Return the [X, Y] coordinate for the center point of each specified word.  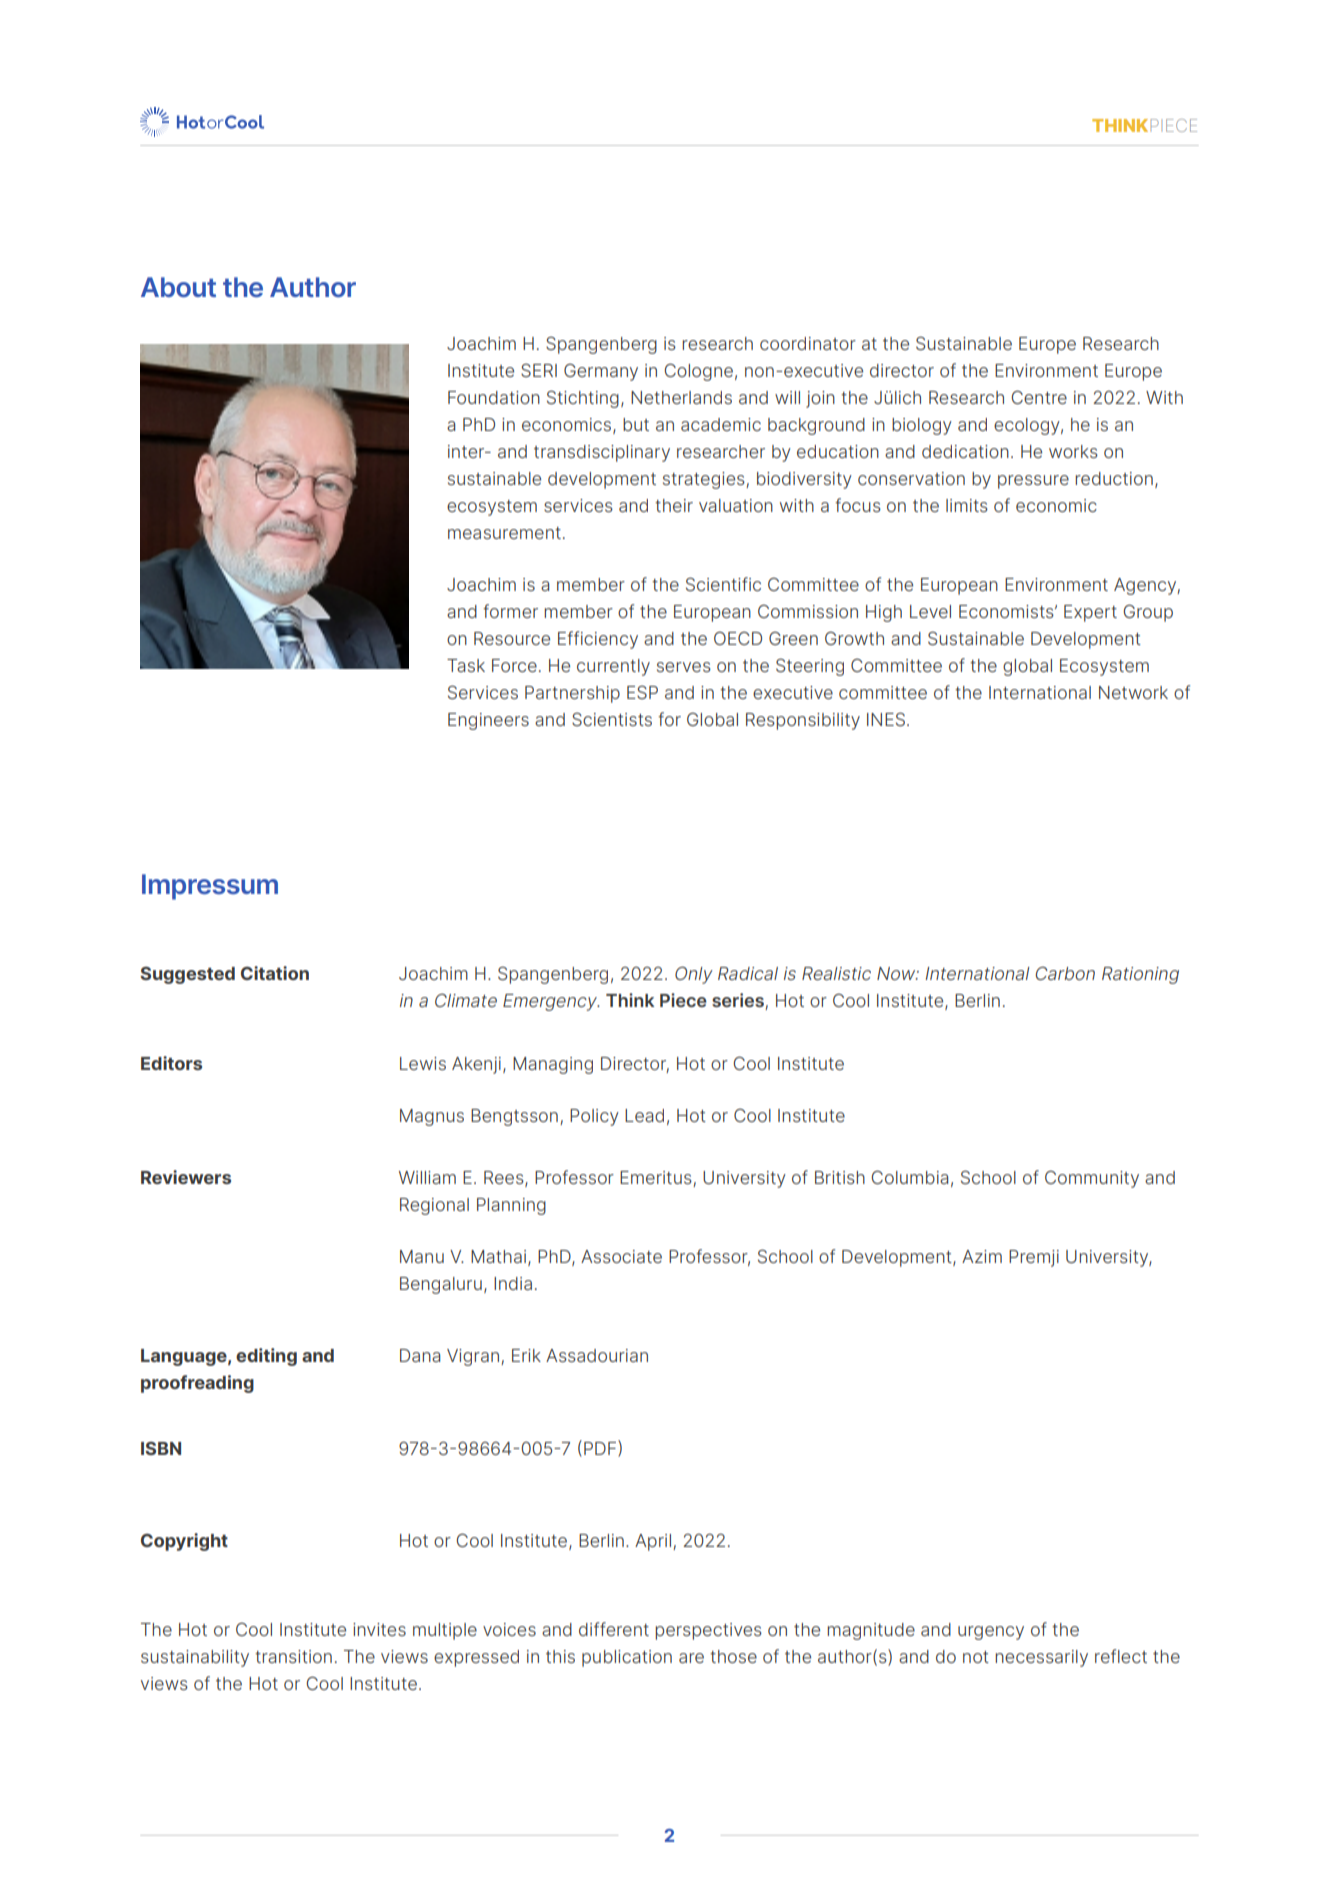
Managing [553, 1065]
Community [1092, 1179]
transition [293, 1656]
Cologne [698, 372]
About [178, 287]
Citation [275, 973]
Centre [1039, 397]
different [614, 1629]
